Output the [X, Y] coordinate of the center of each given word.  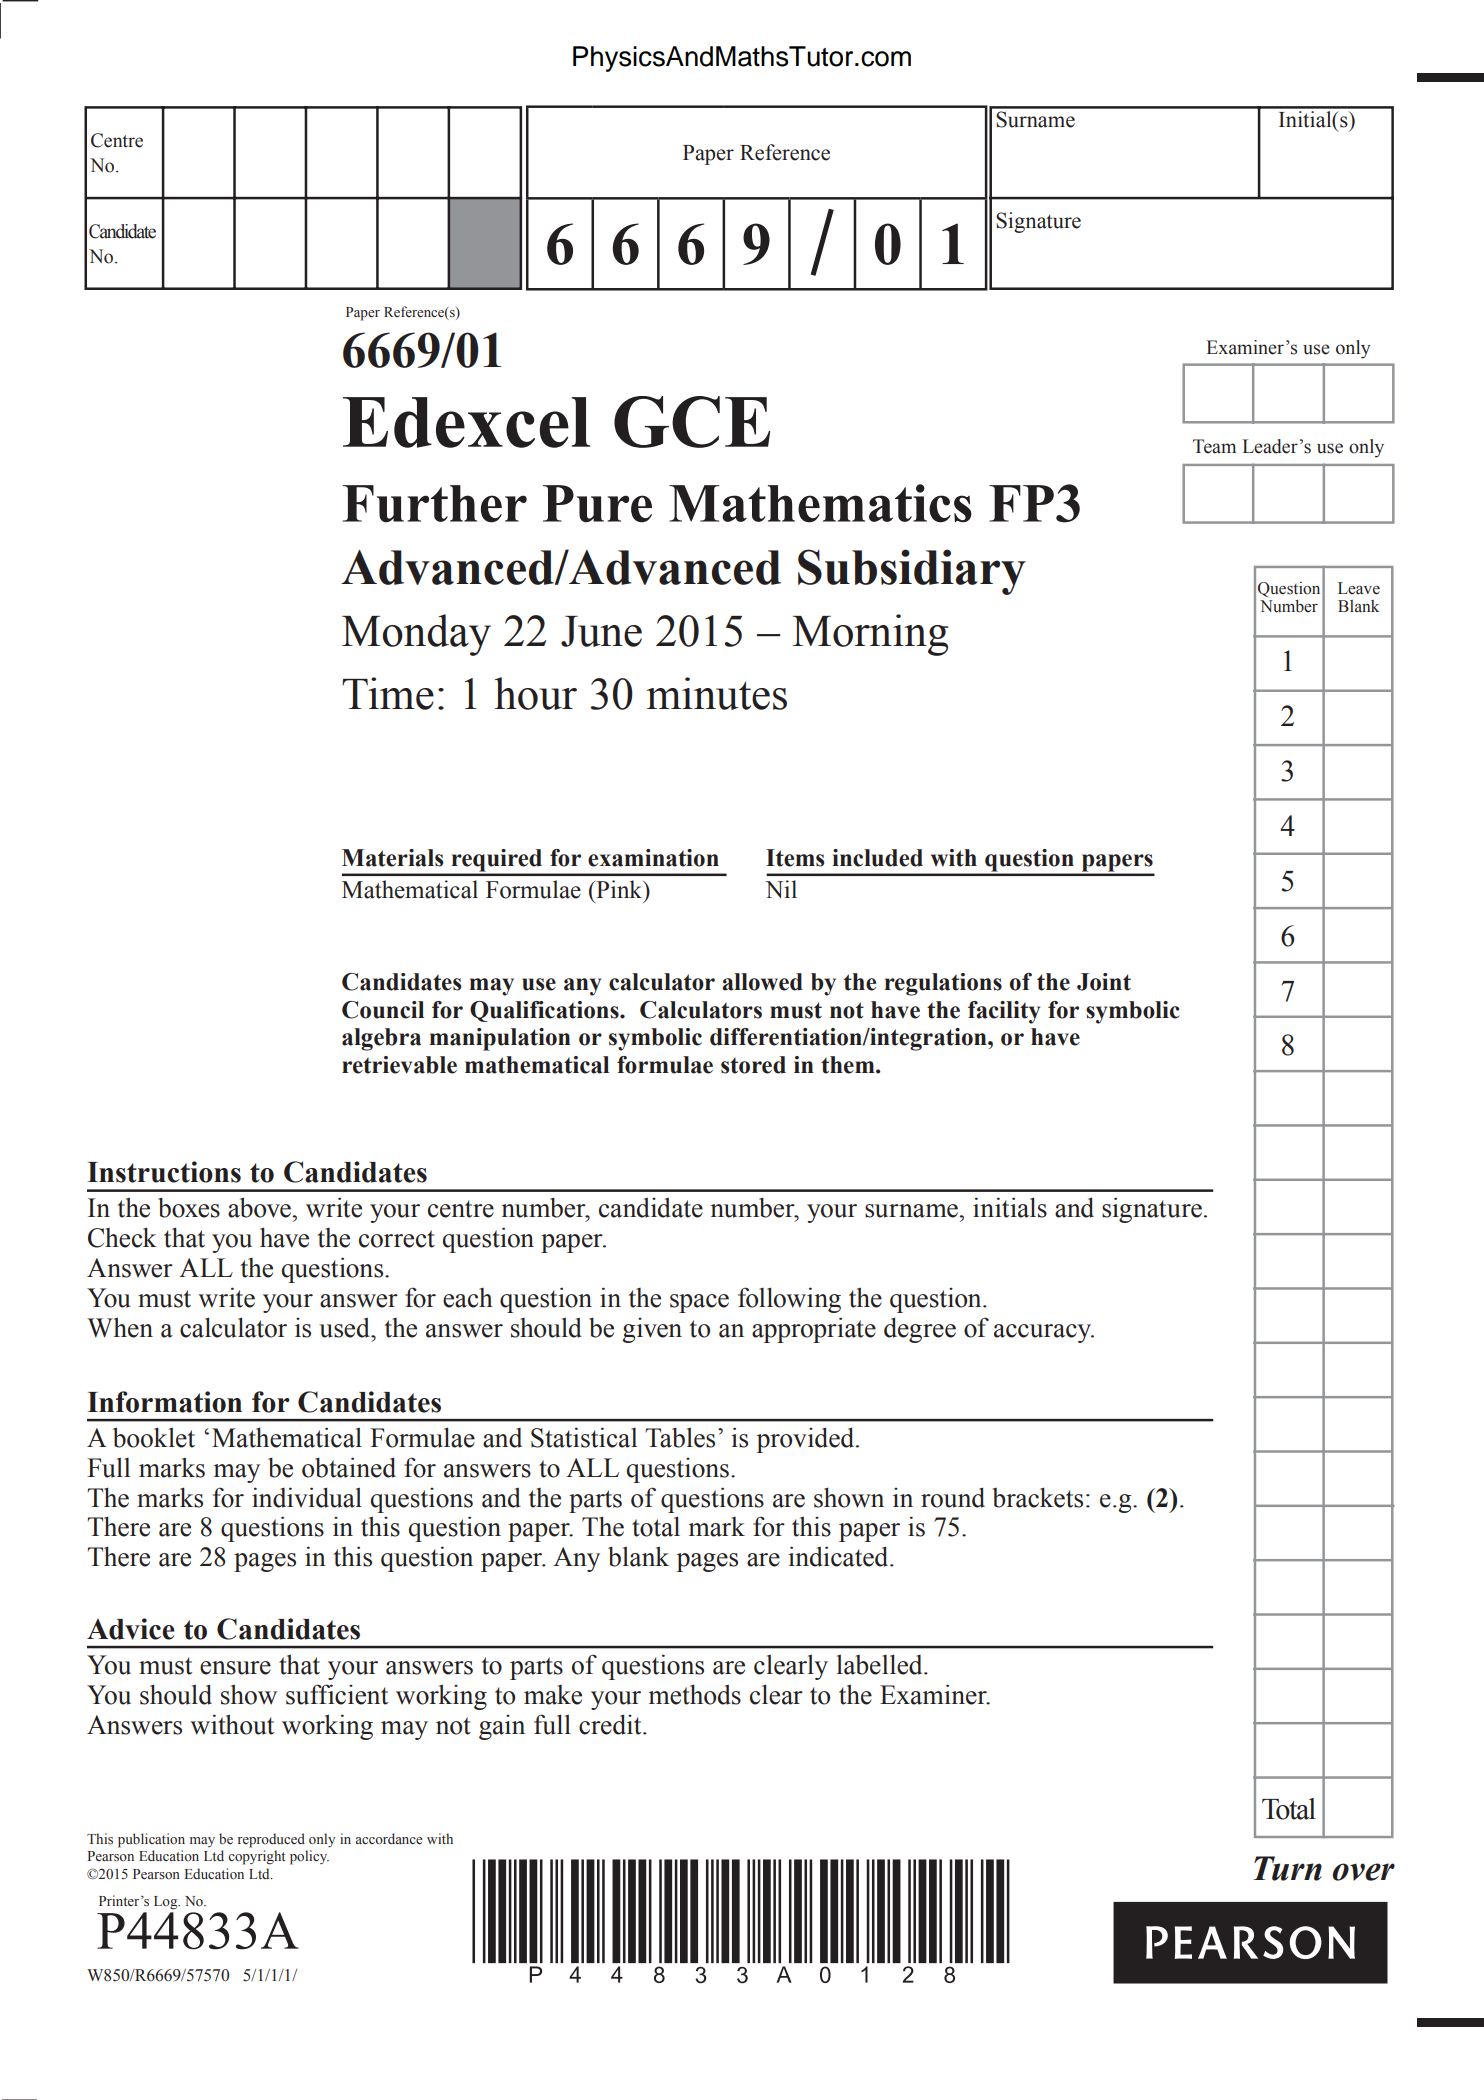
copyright [256, 1857]
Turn [1287, 1868]
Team [1214, 446]
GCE [692, 422]
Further [435, 504]
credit [611, 1724]
